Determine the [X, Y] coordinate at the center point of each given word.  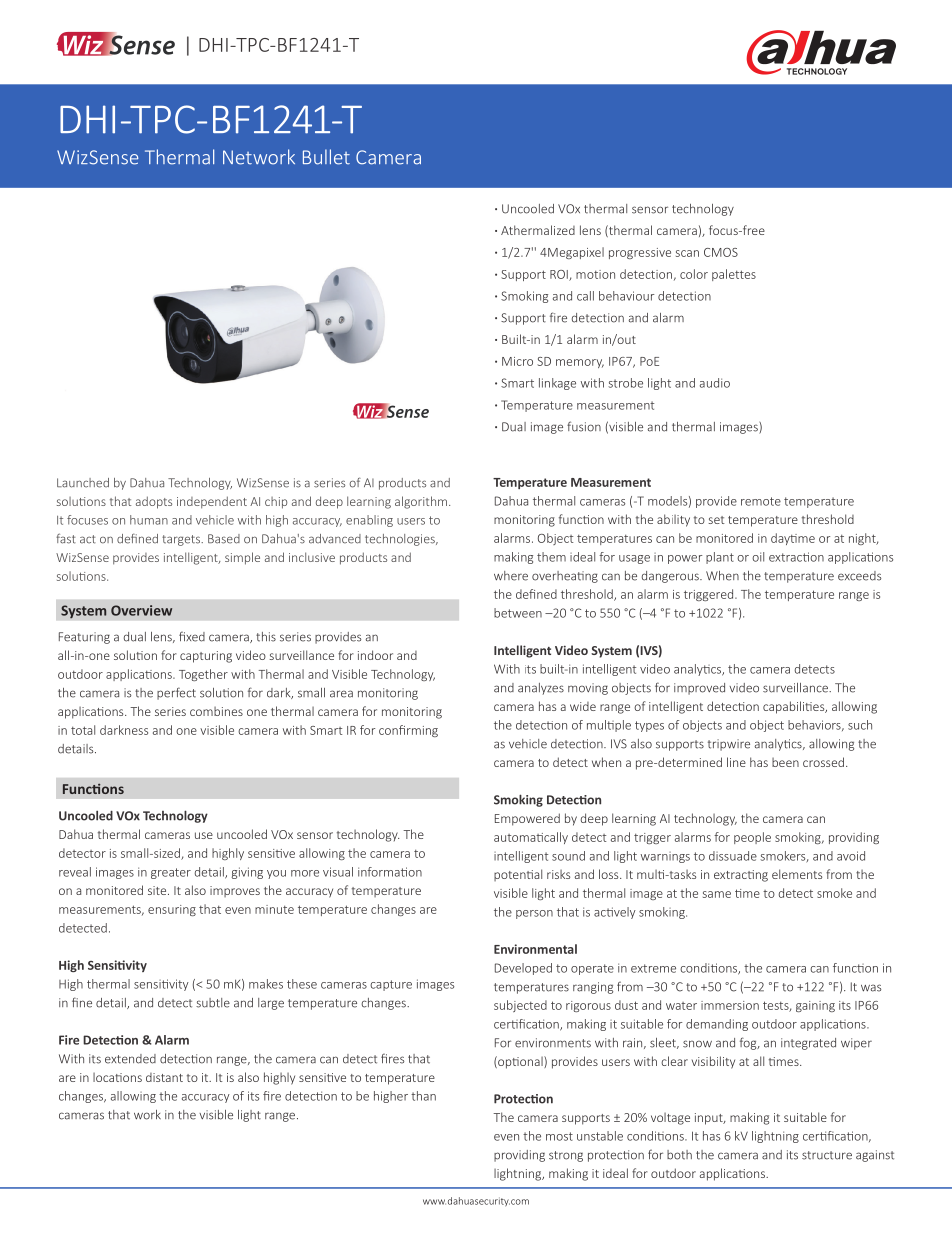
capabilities [795, 707]
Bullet [326, 157]
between [518, 613]
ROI [560, 275]
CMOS [721, 252]
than [423, 1096]
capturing [206, 657]
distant [164, 1077]
